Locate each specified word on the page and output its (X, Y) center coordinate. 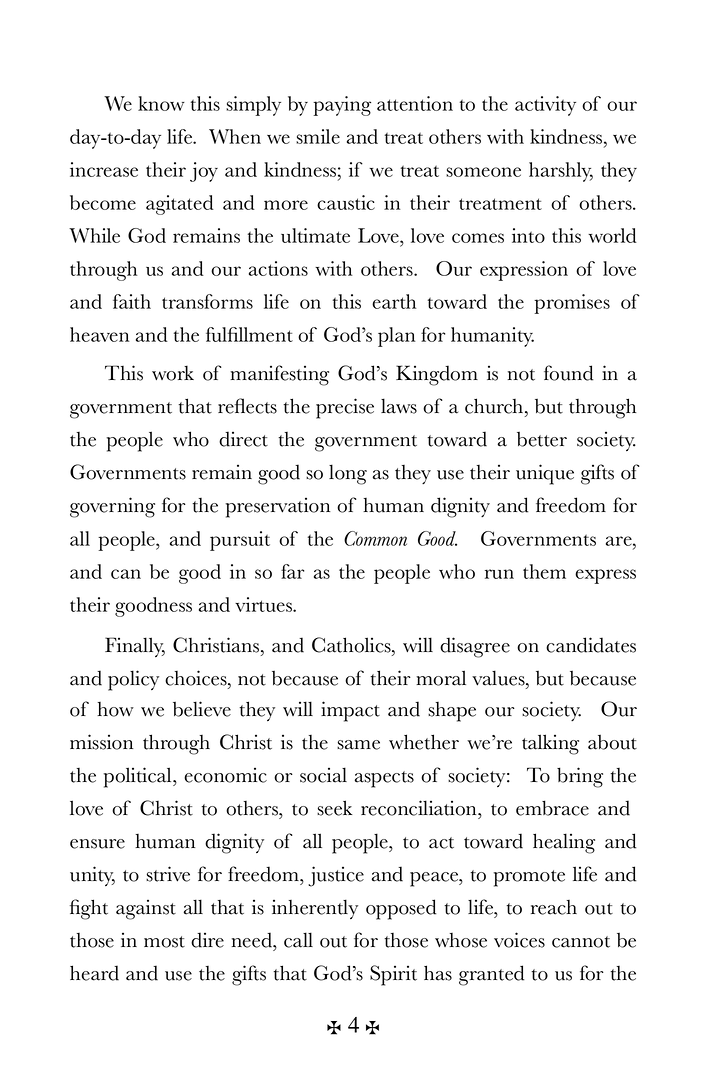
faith (132, 301)
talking (550, 744)
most (164, 942)
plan (396, 337)
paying (342, 106)
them (544, 571)
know (161, 103)
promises (572, 304)
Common (375, 538)
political (139, 777)
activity (545, 106)
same (358, 745)
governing (112, 507)
